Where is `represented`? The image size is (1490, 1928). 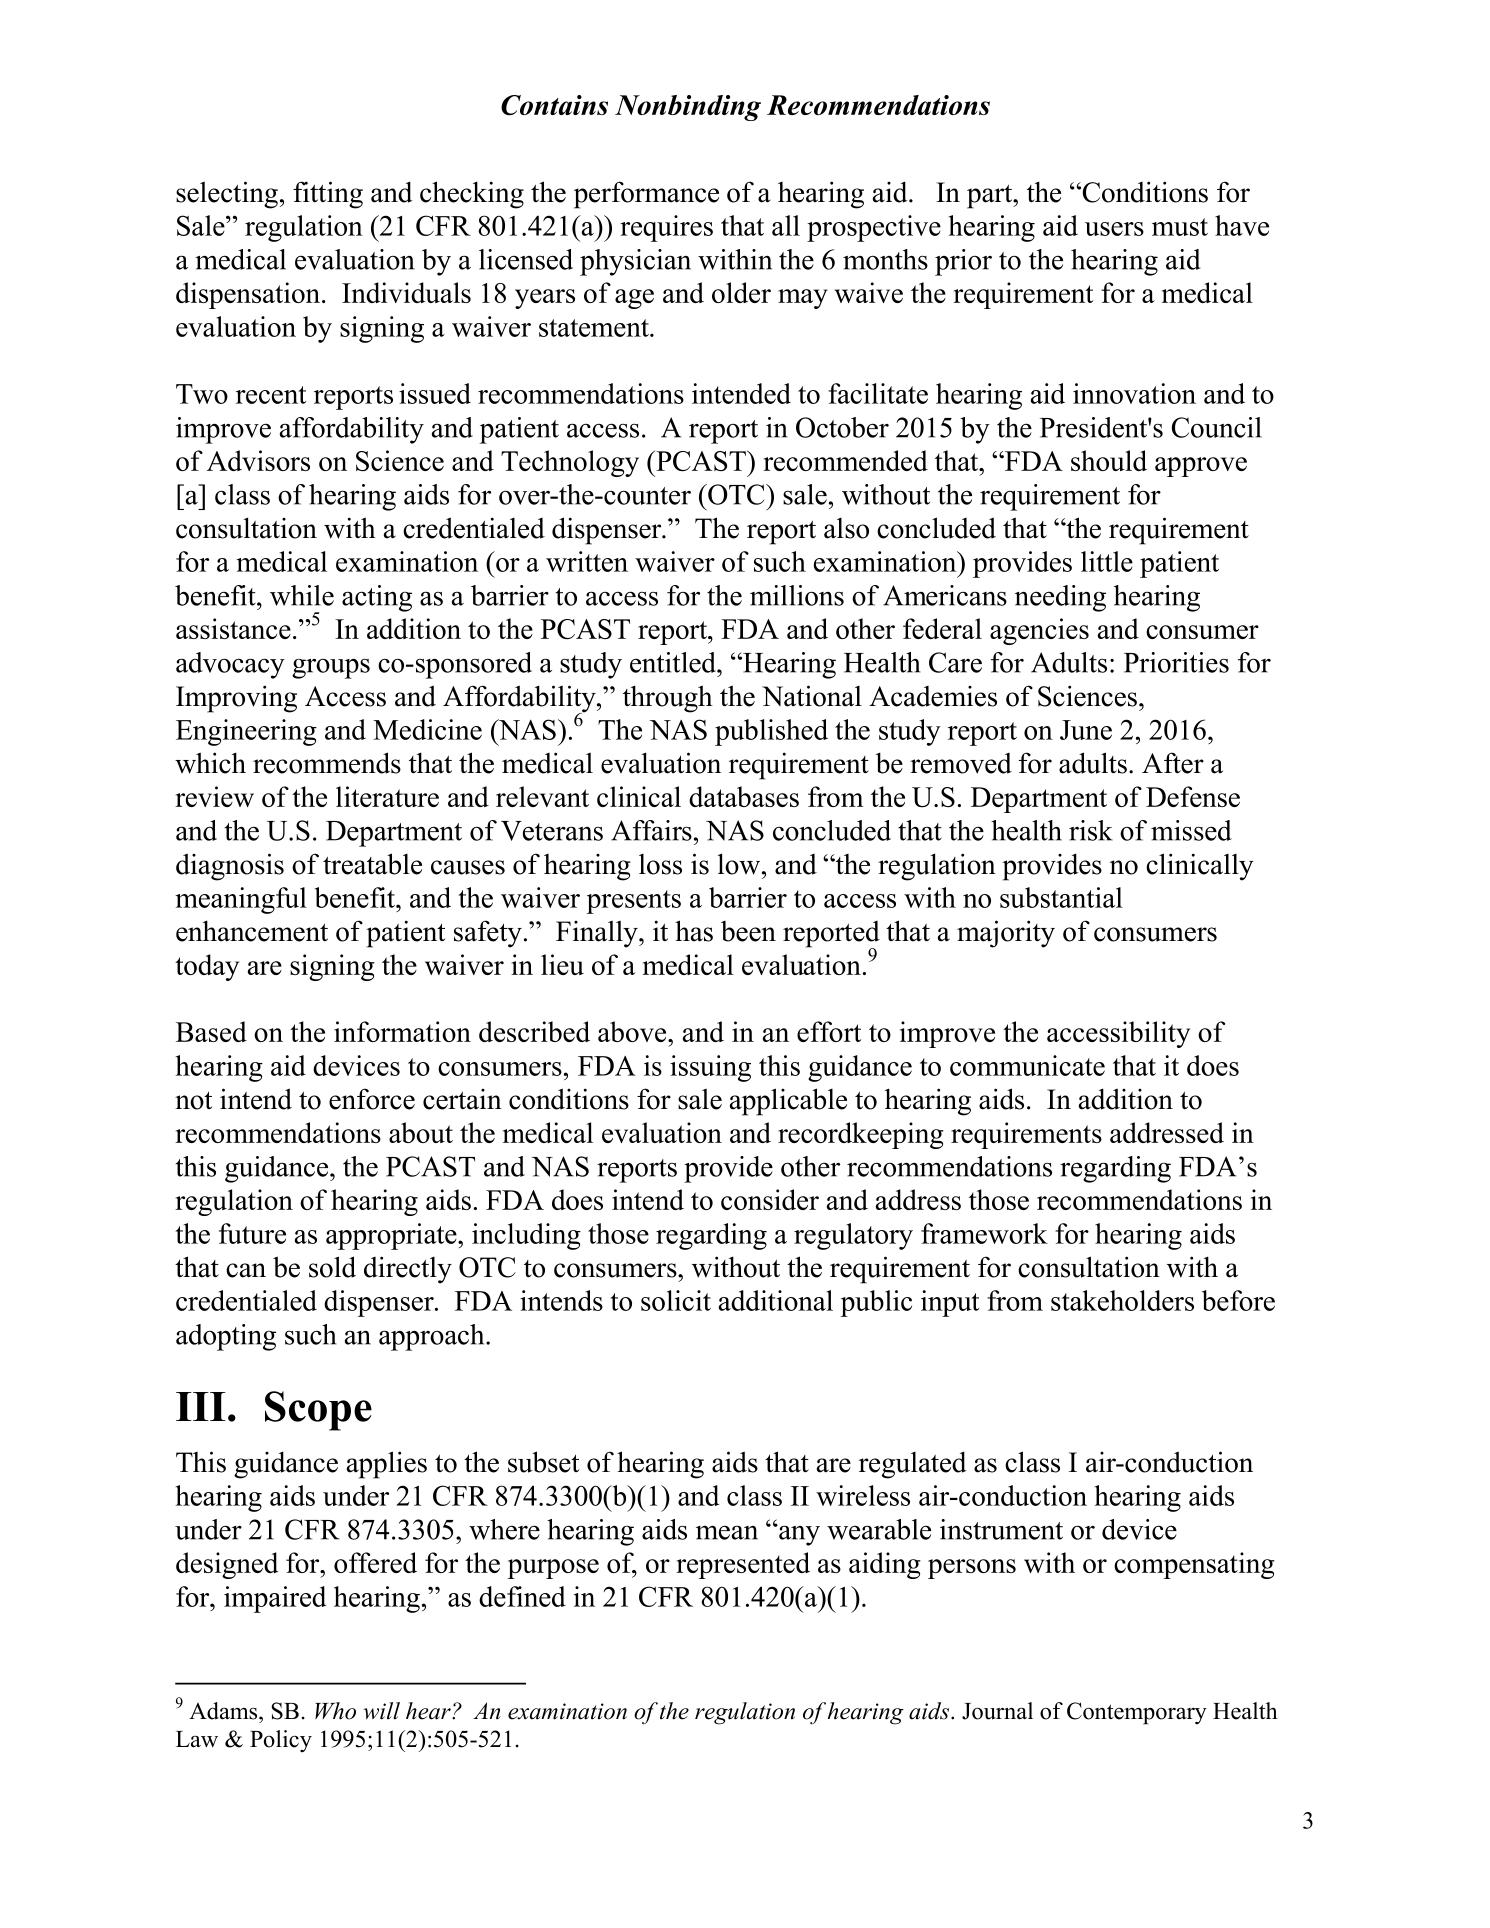
represented is located at coordinates (743, 1565).
